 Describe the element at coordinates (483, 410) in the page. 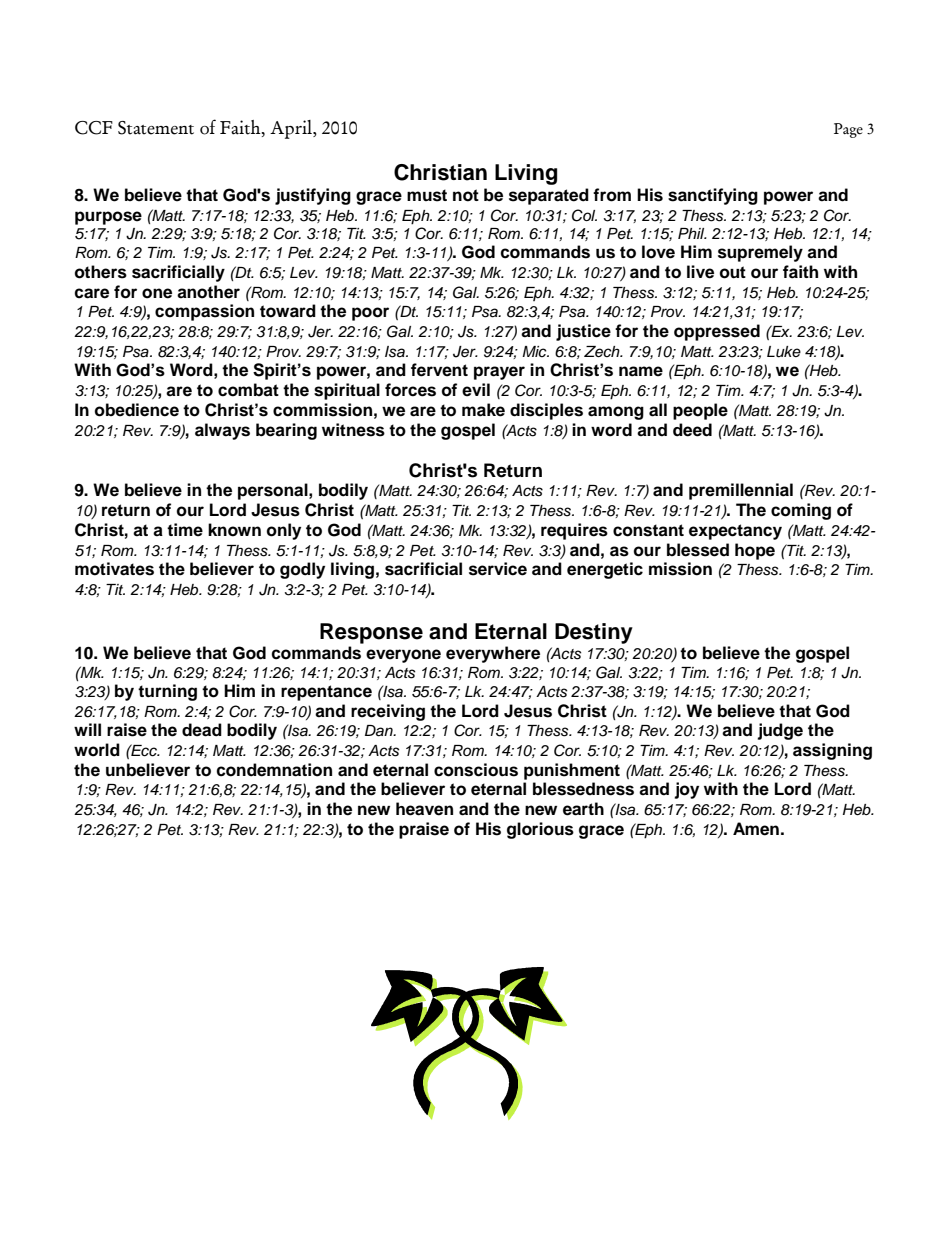

I see `make` at that location.
